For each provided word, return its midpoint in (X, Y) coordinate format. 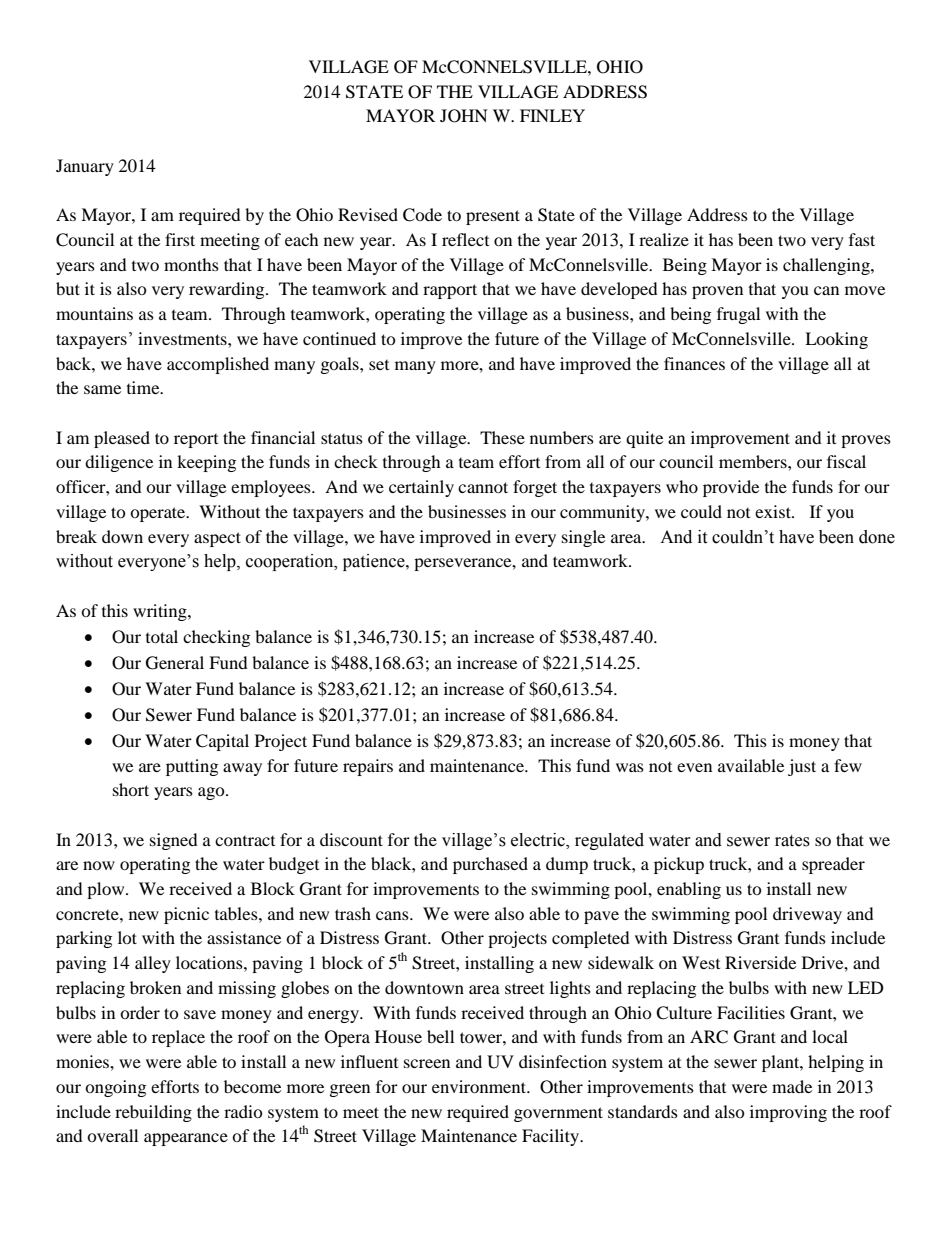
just (802, 767)
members (754, 461)
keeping (206, 463)
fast (862, 239)
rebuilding (153, 1113)
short (131, 789)
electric (539, 840)
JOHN (464, 116)
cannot (483, 487)
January (85, 167)
